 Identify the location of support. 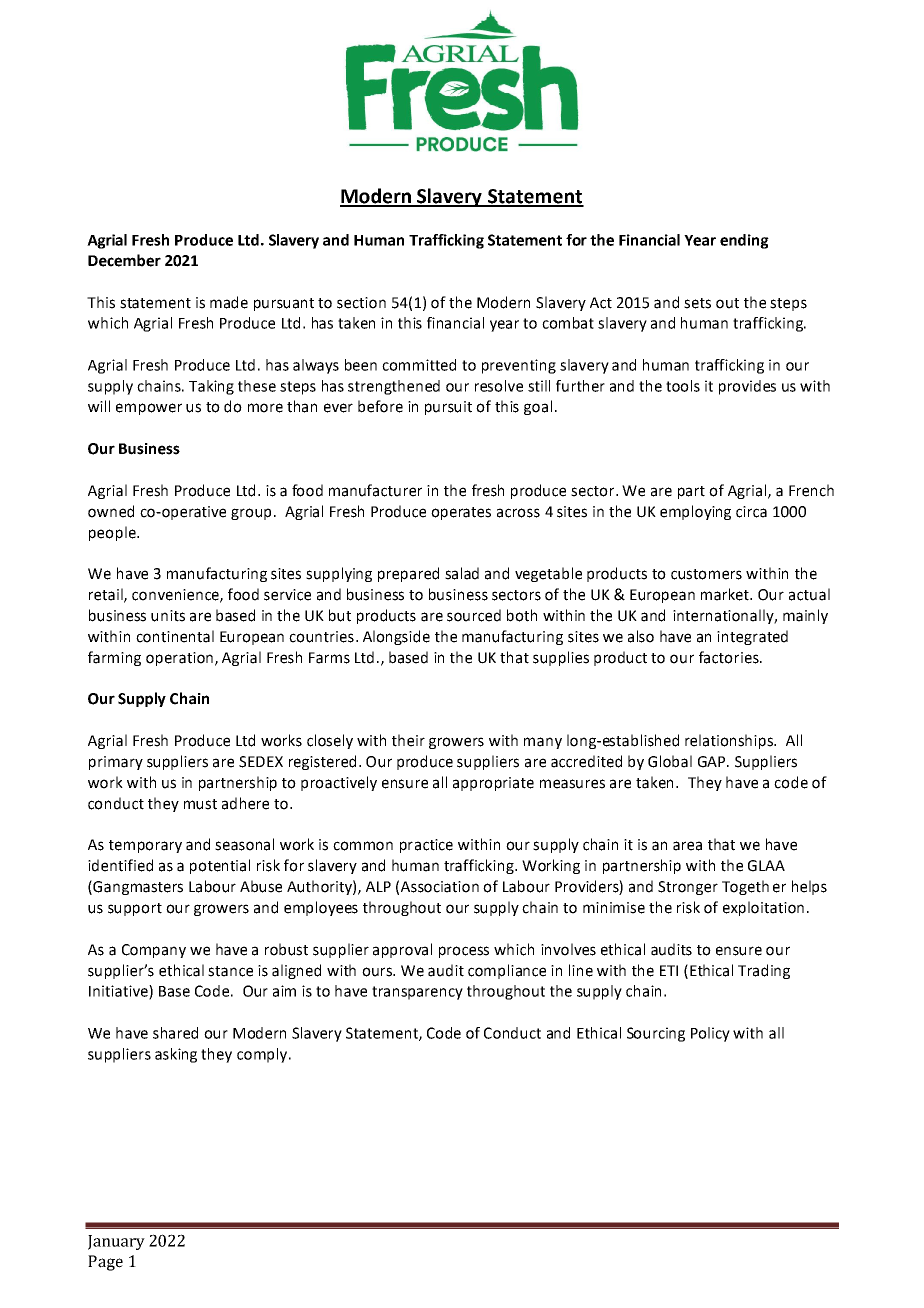
(135, 909).
